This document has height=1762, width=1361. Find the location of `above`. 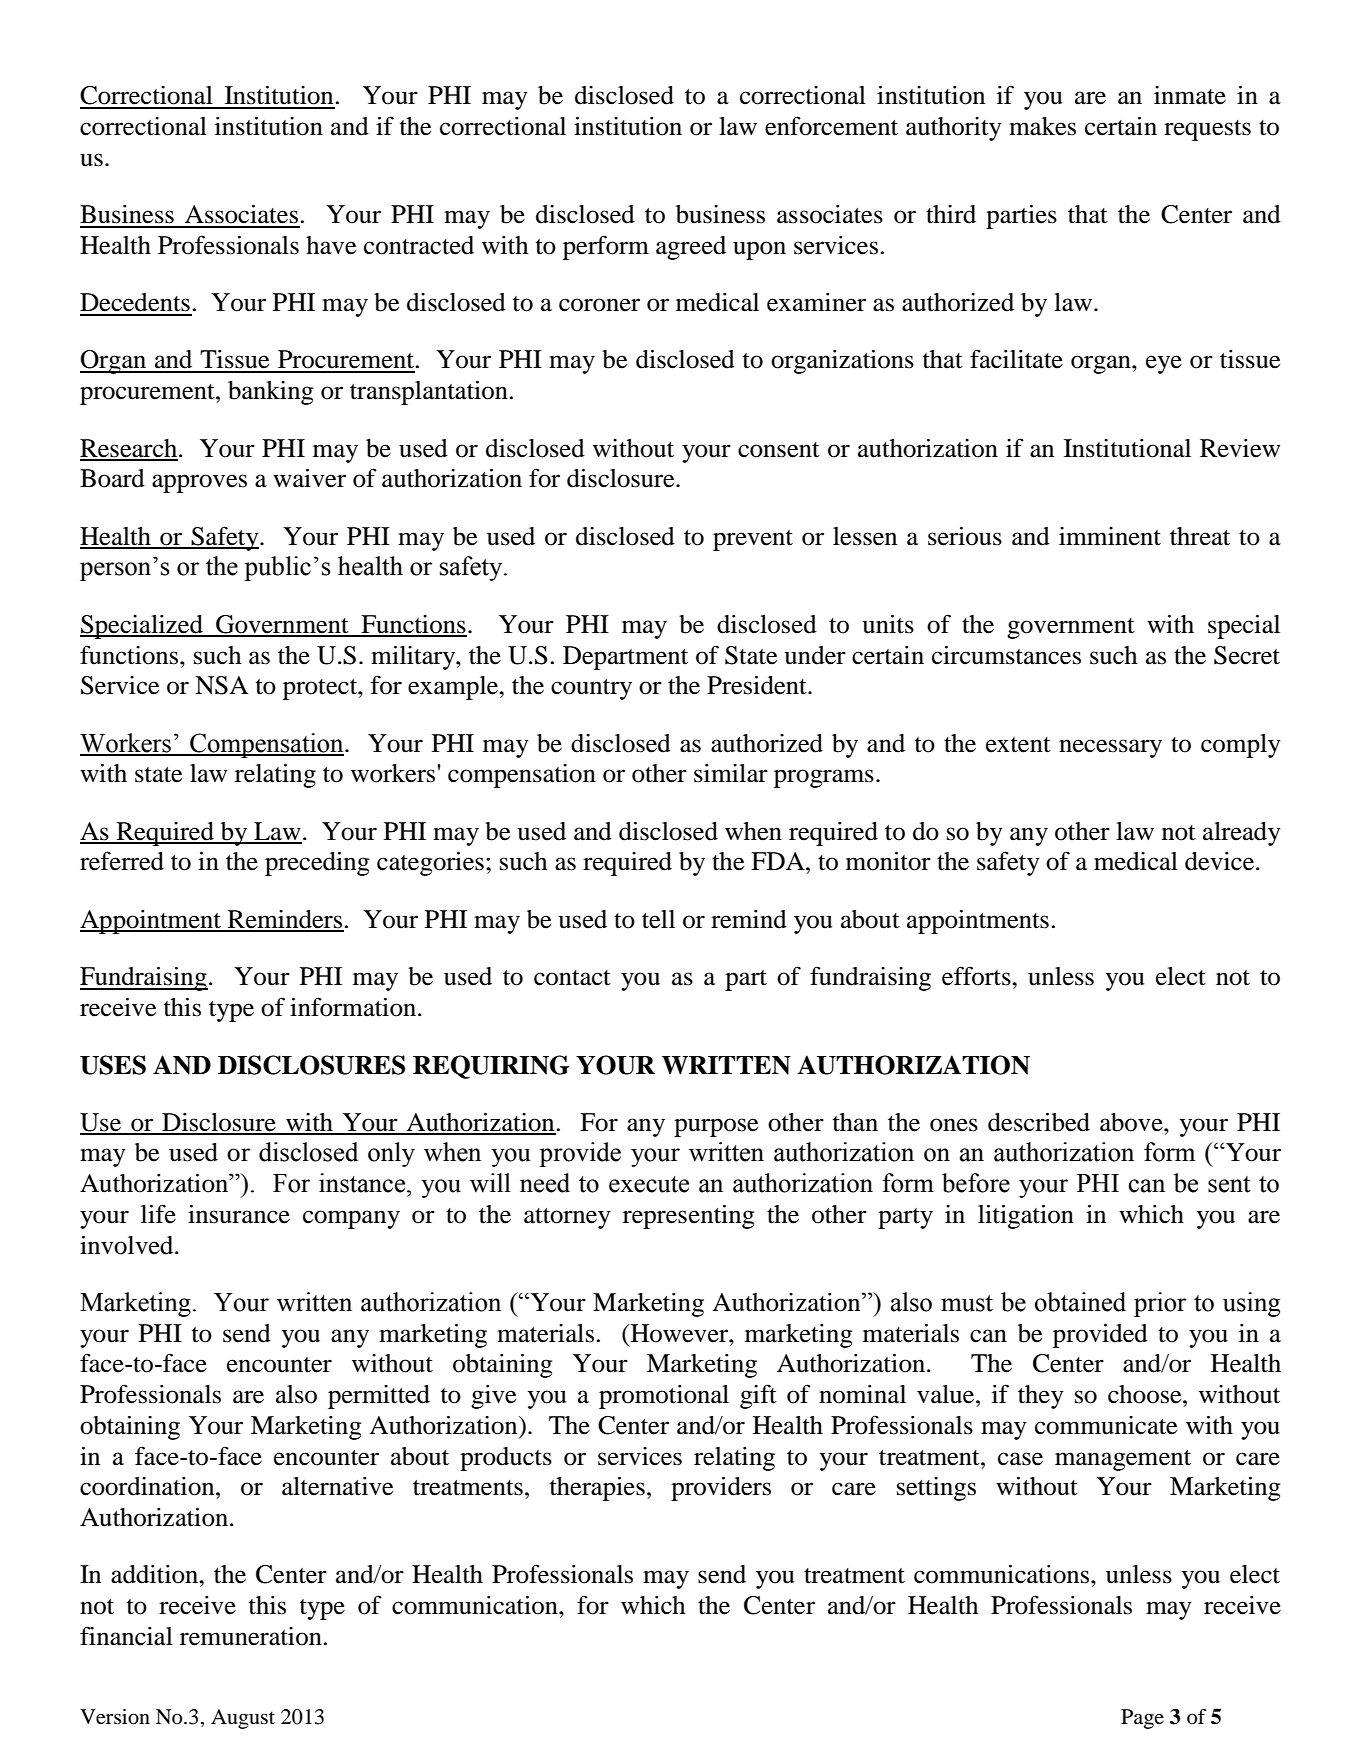

above is located at coordinates (1132, 1122).
